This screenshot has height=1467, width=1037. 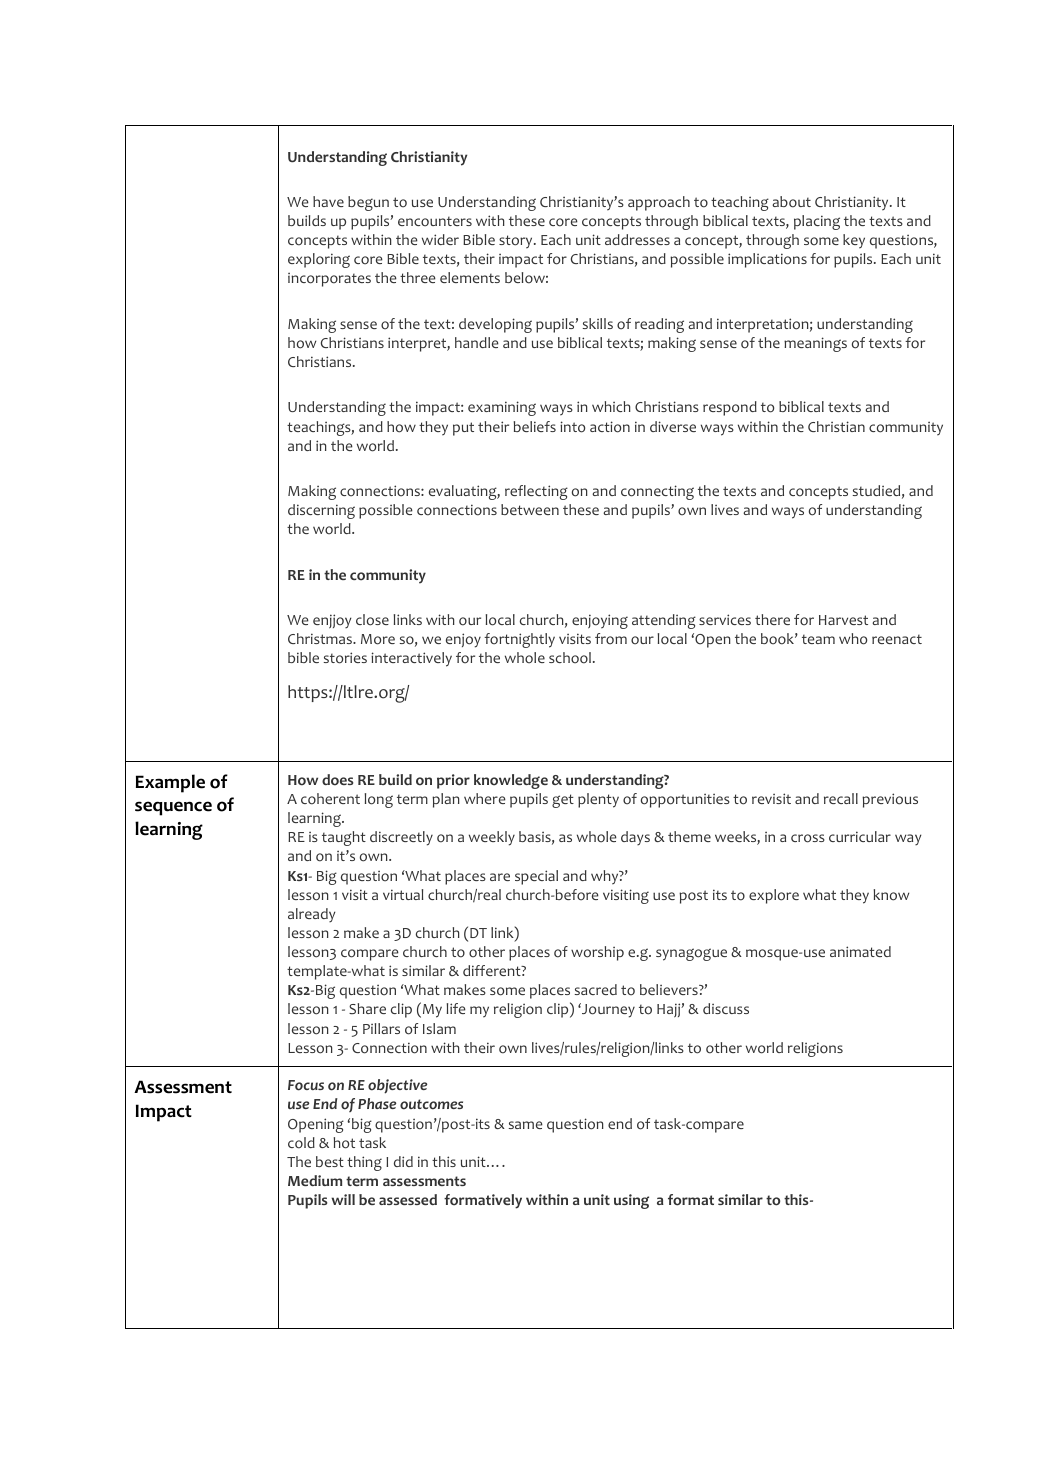 I want to click on there, so click(x=772, y=619).
